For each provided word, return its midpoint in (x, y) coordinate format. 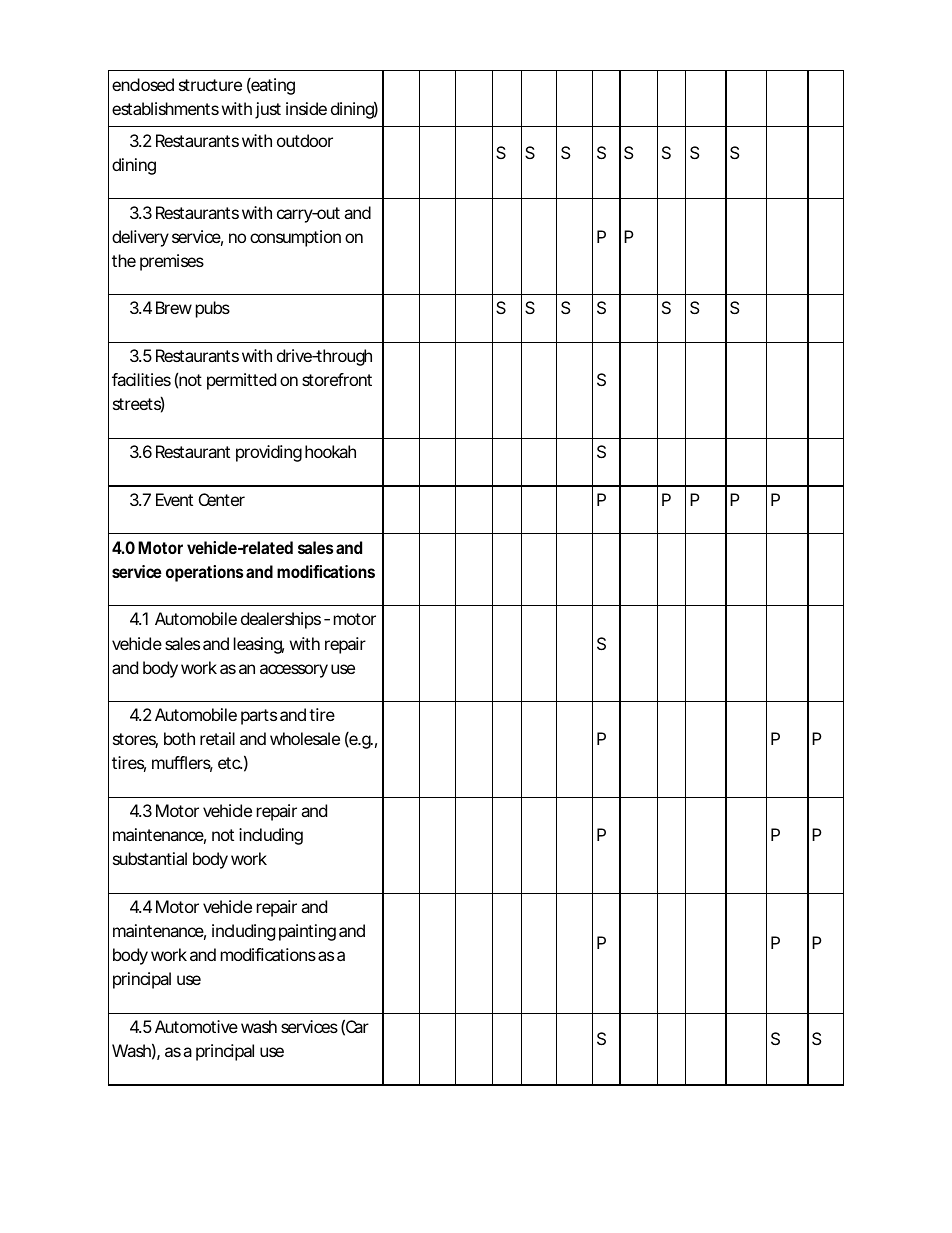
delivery (140, 238)
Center (222, 499)
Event (174, 499)
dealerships (281, 620)
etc (229, 763)
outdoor (305, 140)
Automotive (196, 1026)
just (268, 110)
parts (259, 717)
